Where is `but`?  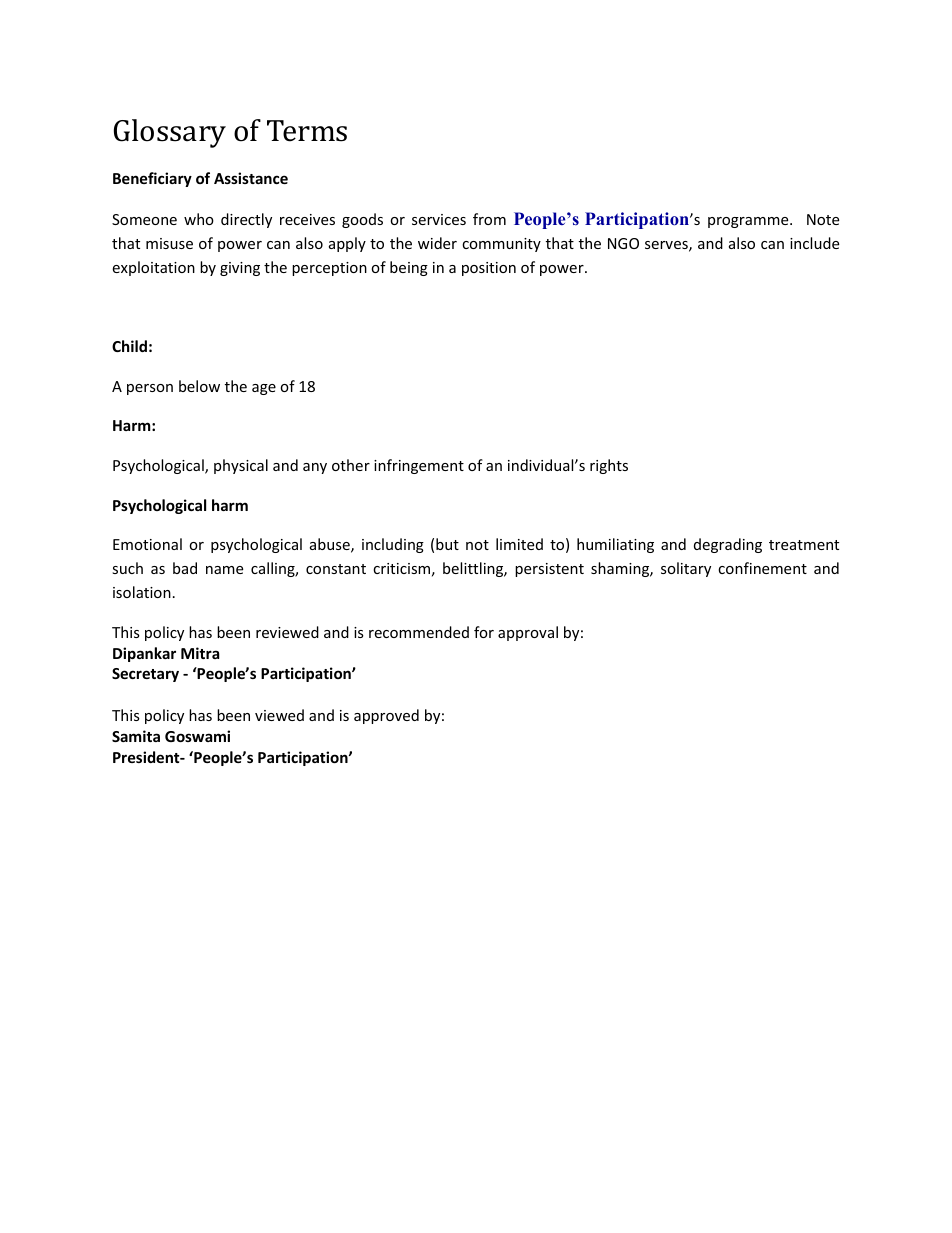 but is located at coordinates (447, 544).
